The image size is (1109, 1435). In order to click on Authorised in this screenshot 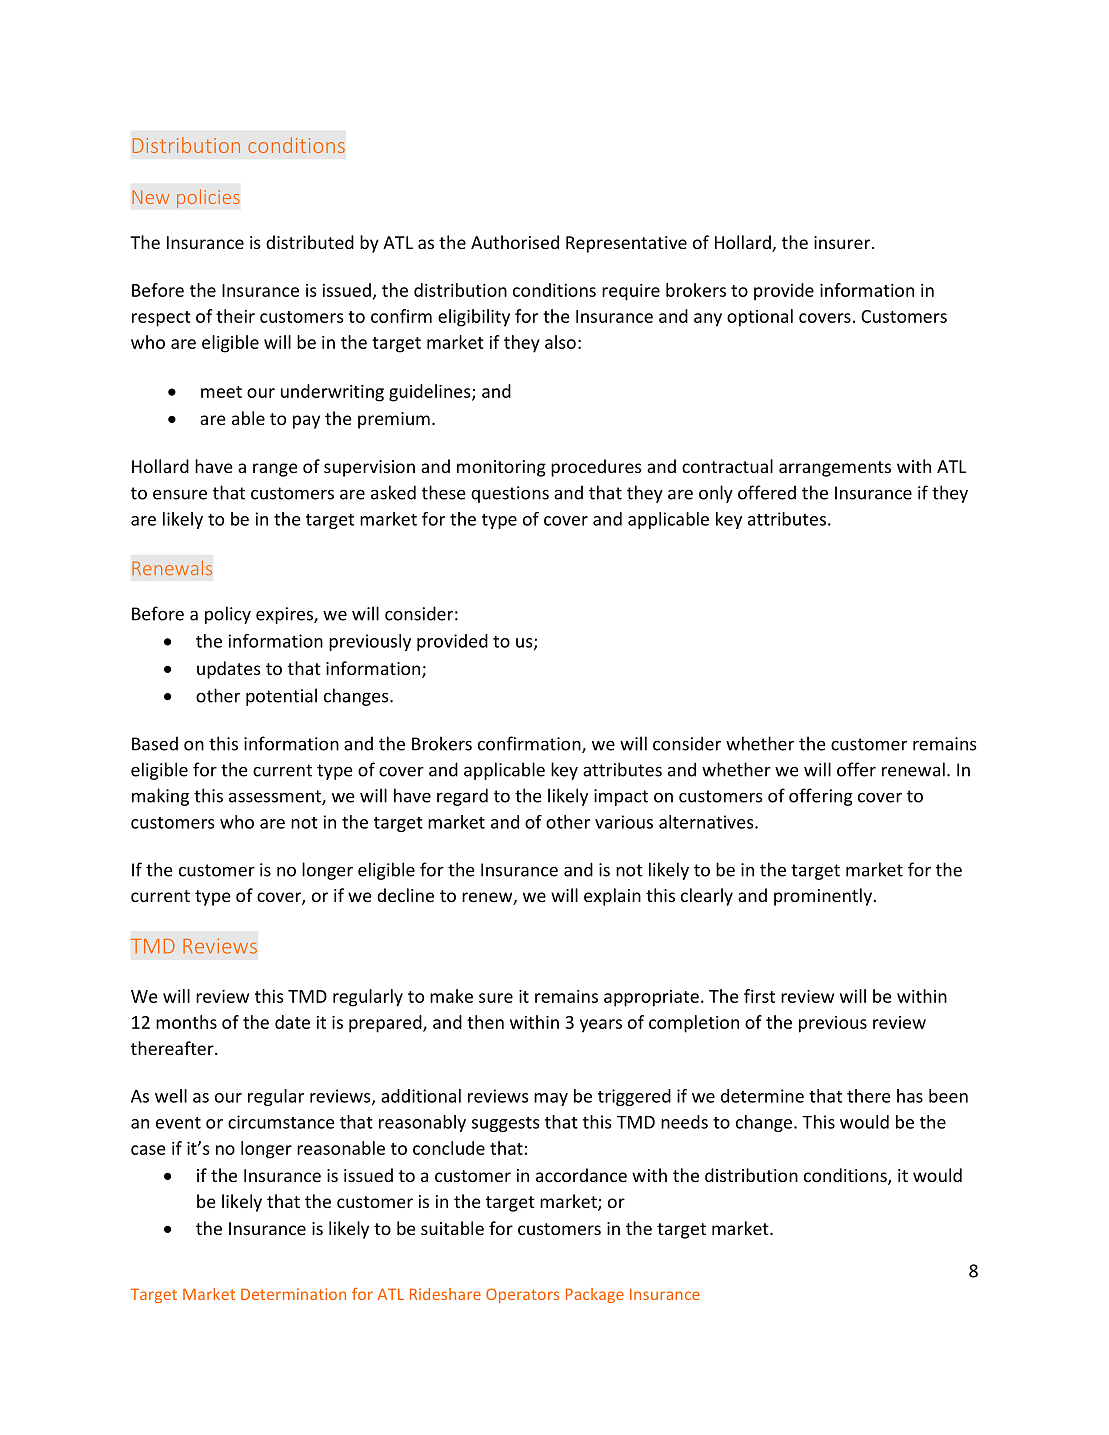, I will do `click(515, 242)`.
